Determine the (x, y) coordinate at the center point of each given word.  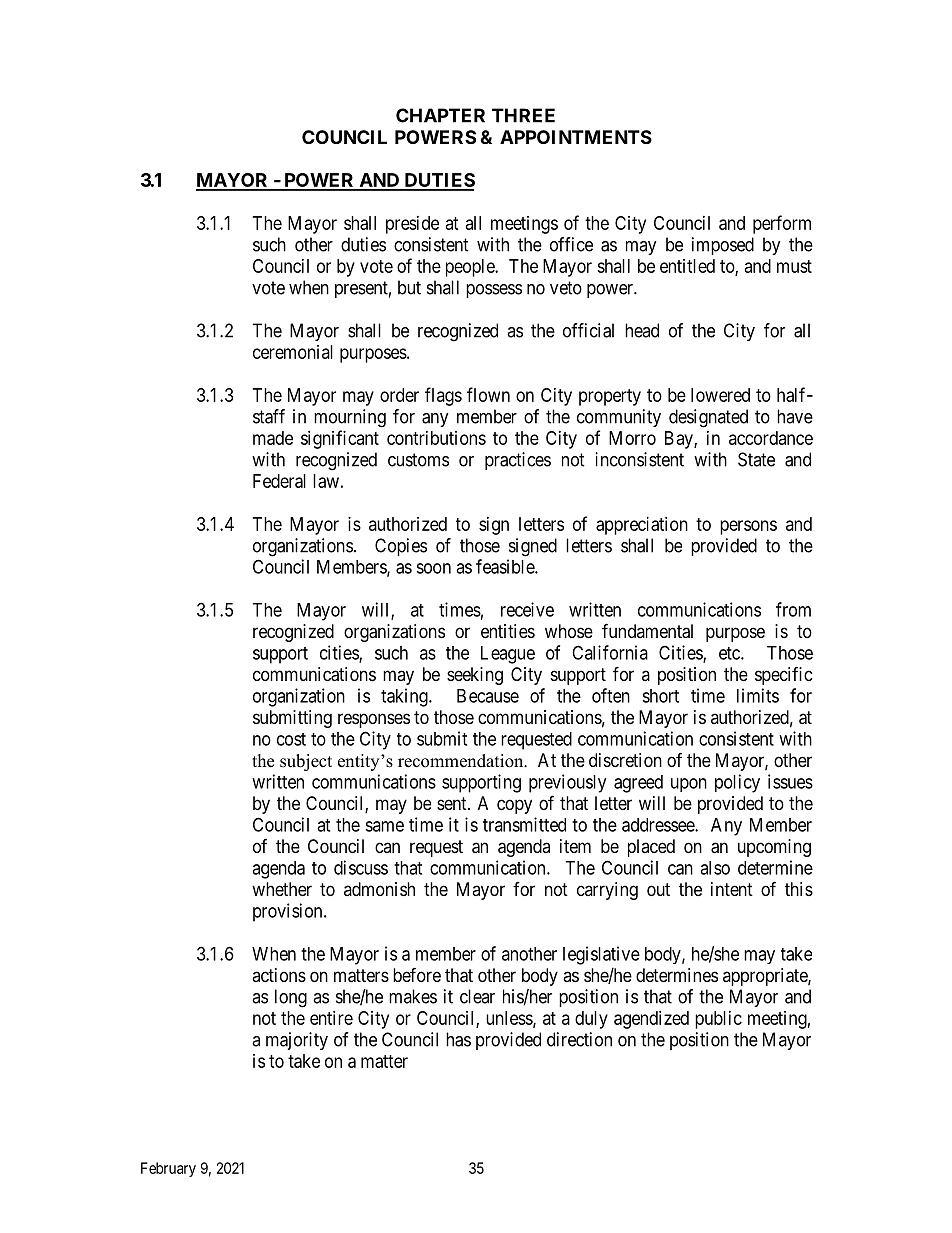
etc (730, 653)
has (458, 1039)
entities (508, 631)
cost (291, 739)
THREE (523, 115)
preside (412, 225)
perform (782, 224)
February (168, 1169)
